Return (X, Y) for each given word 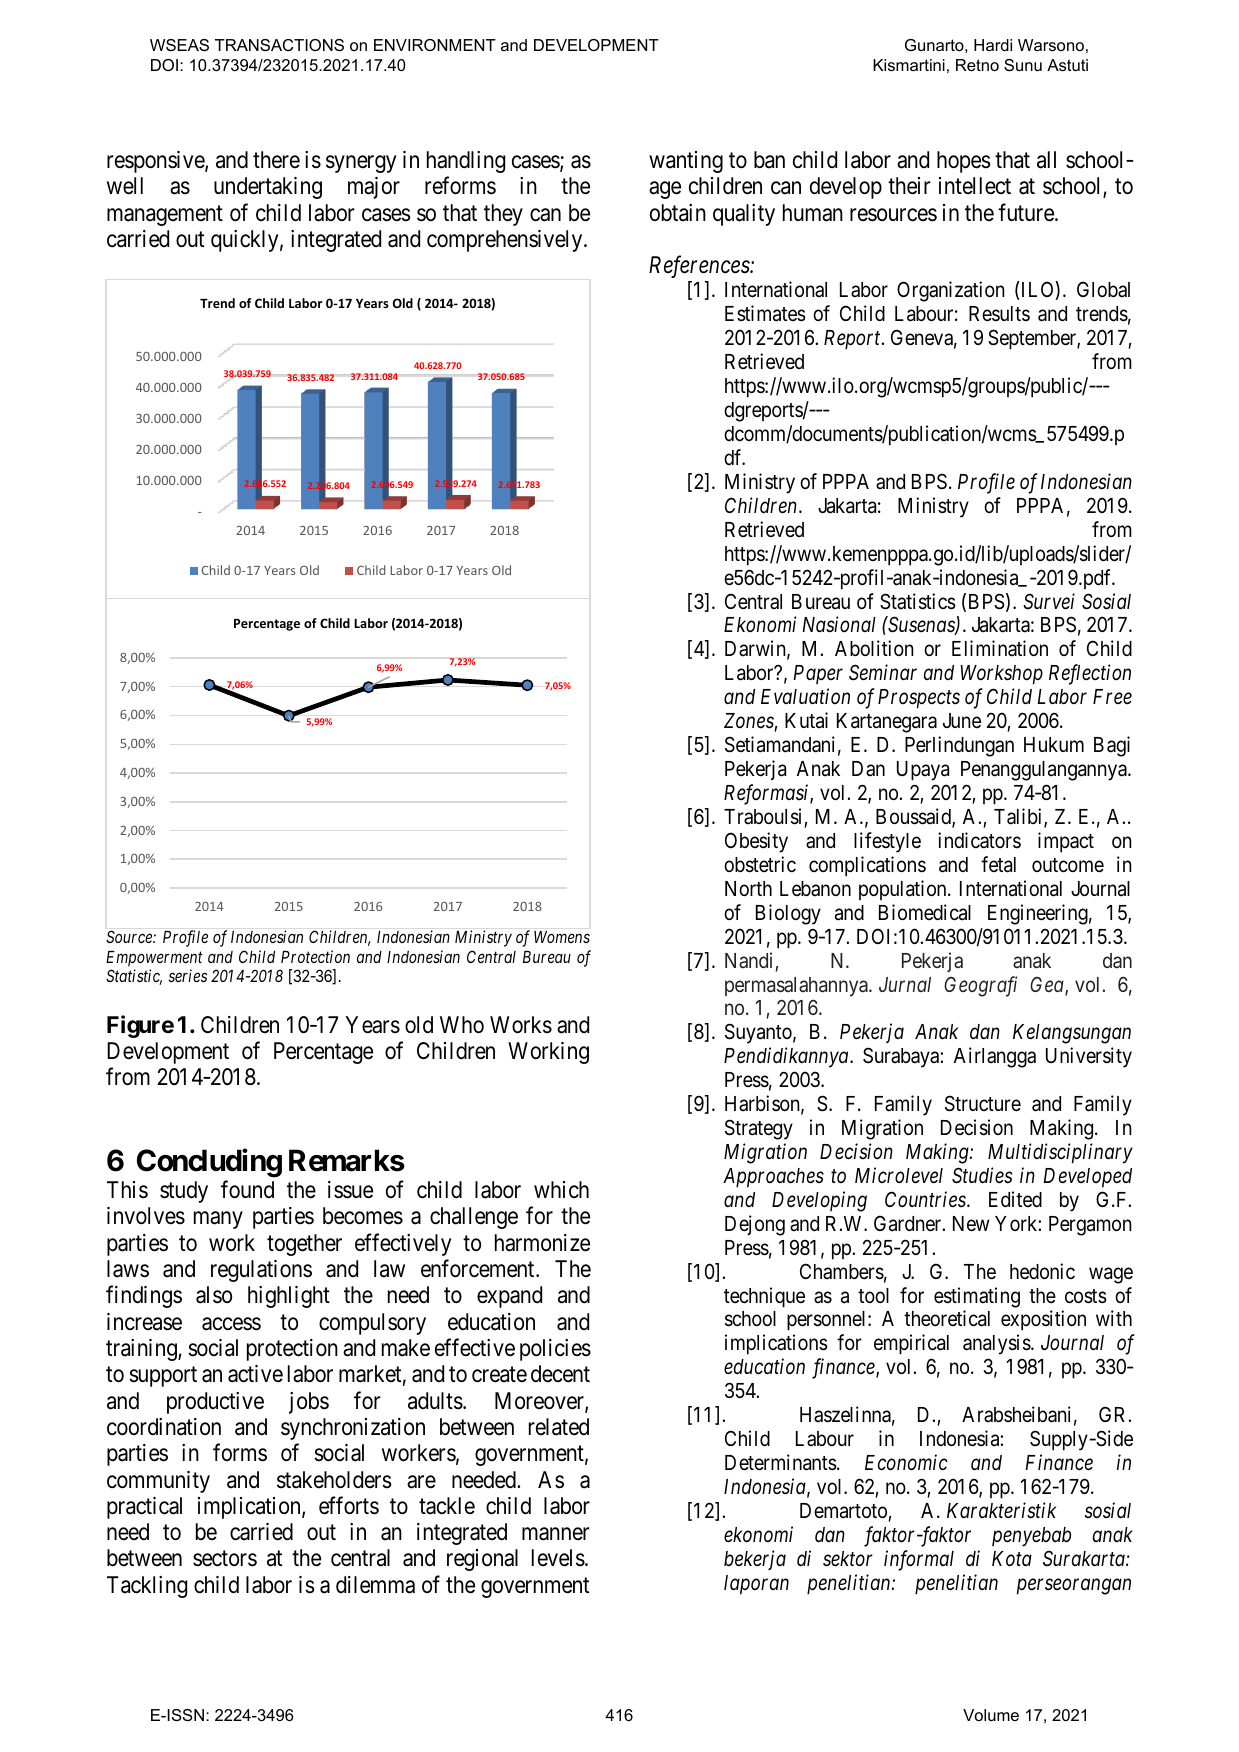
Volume (991, 1715)
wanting (686, 162)
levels (558, 1558)
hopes (964, 162)
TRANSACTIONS (279, 45)
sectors (225, 1559)
